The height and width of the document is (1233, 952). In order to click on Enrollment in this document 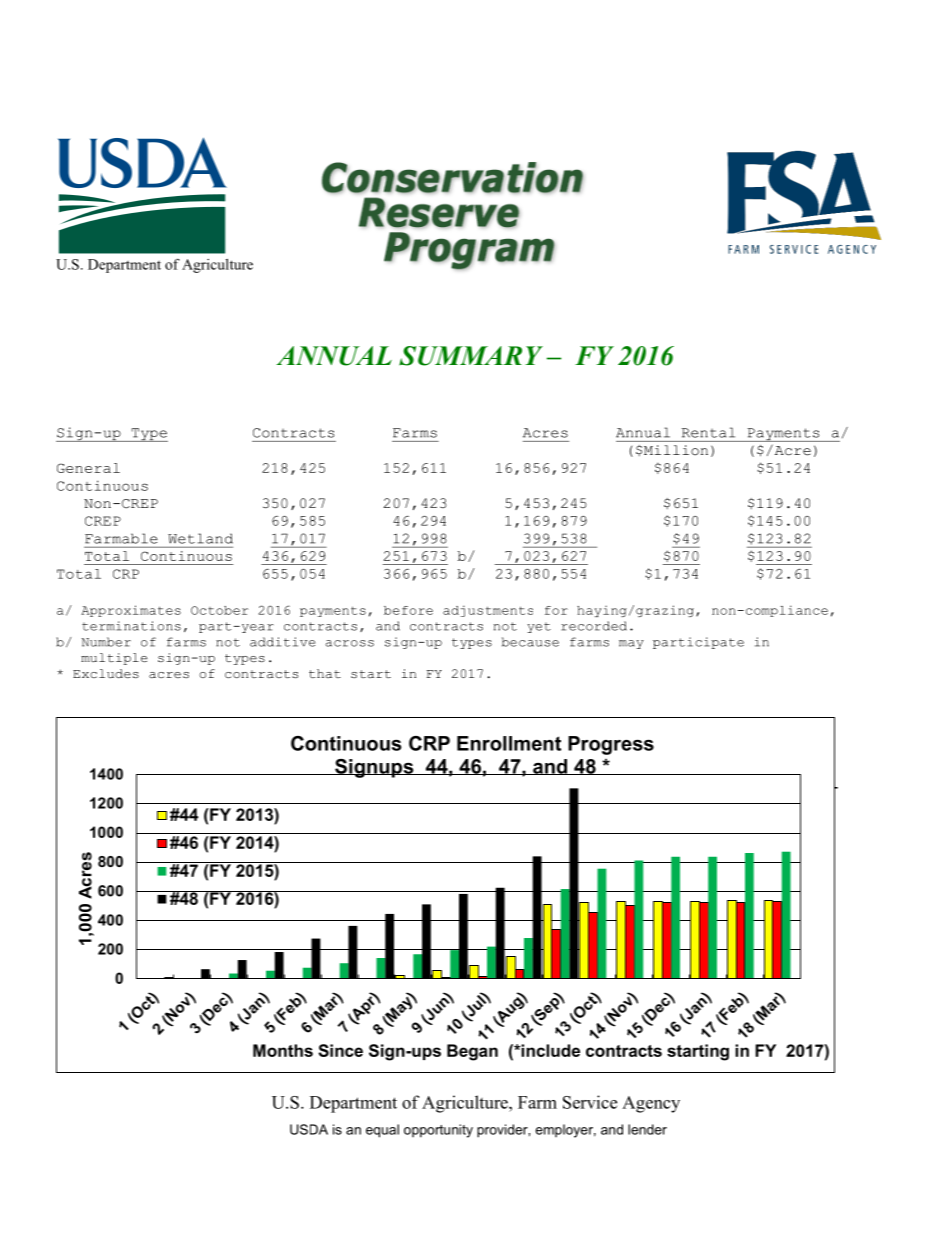, I will do `click(509, 743)`.
